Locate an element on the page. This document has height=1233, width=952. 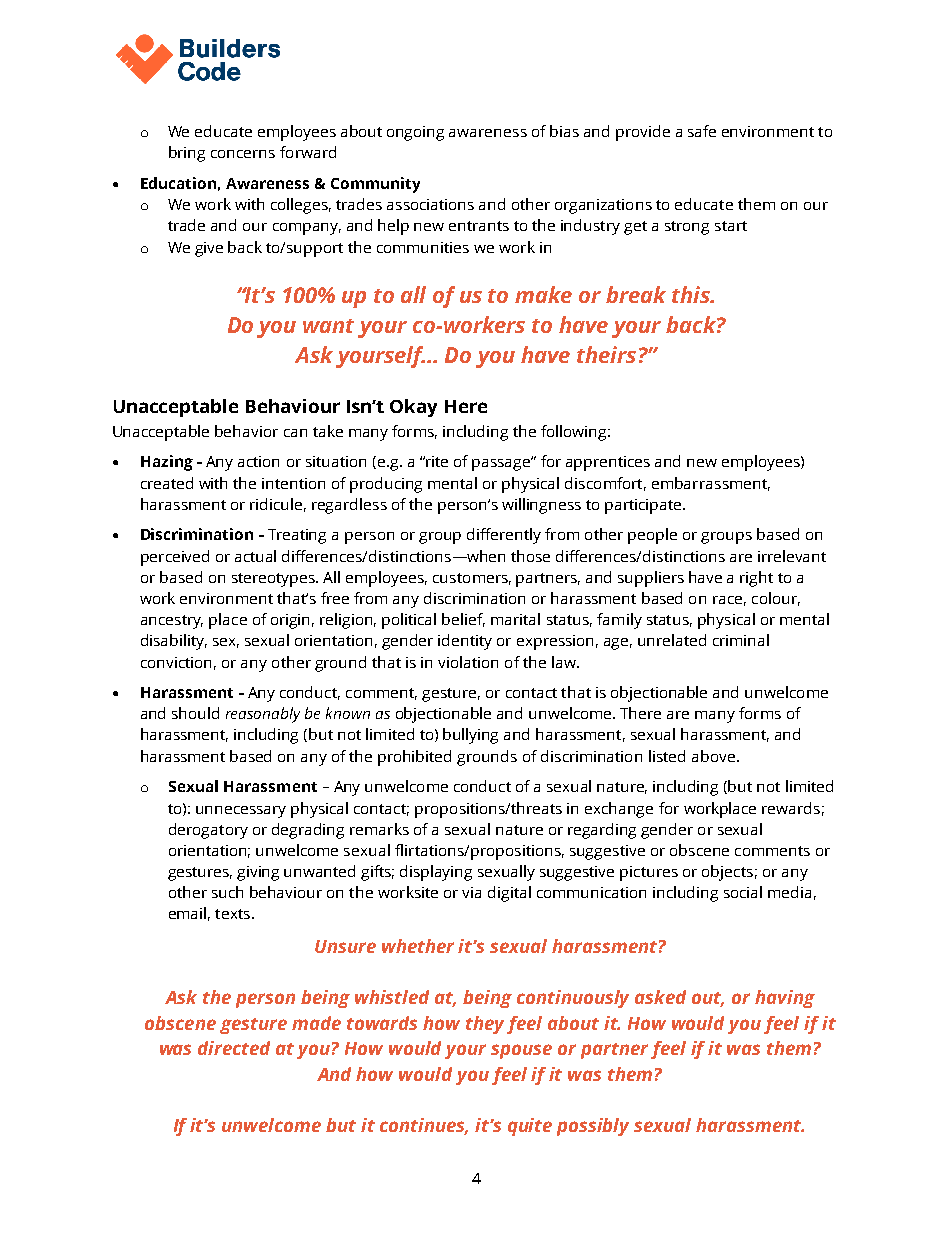
directed is located at coordinates (234, 1048).
